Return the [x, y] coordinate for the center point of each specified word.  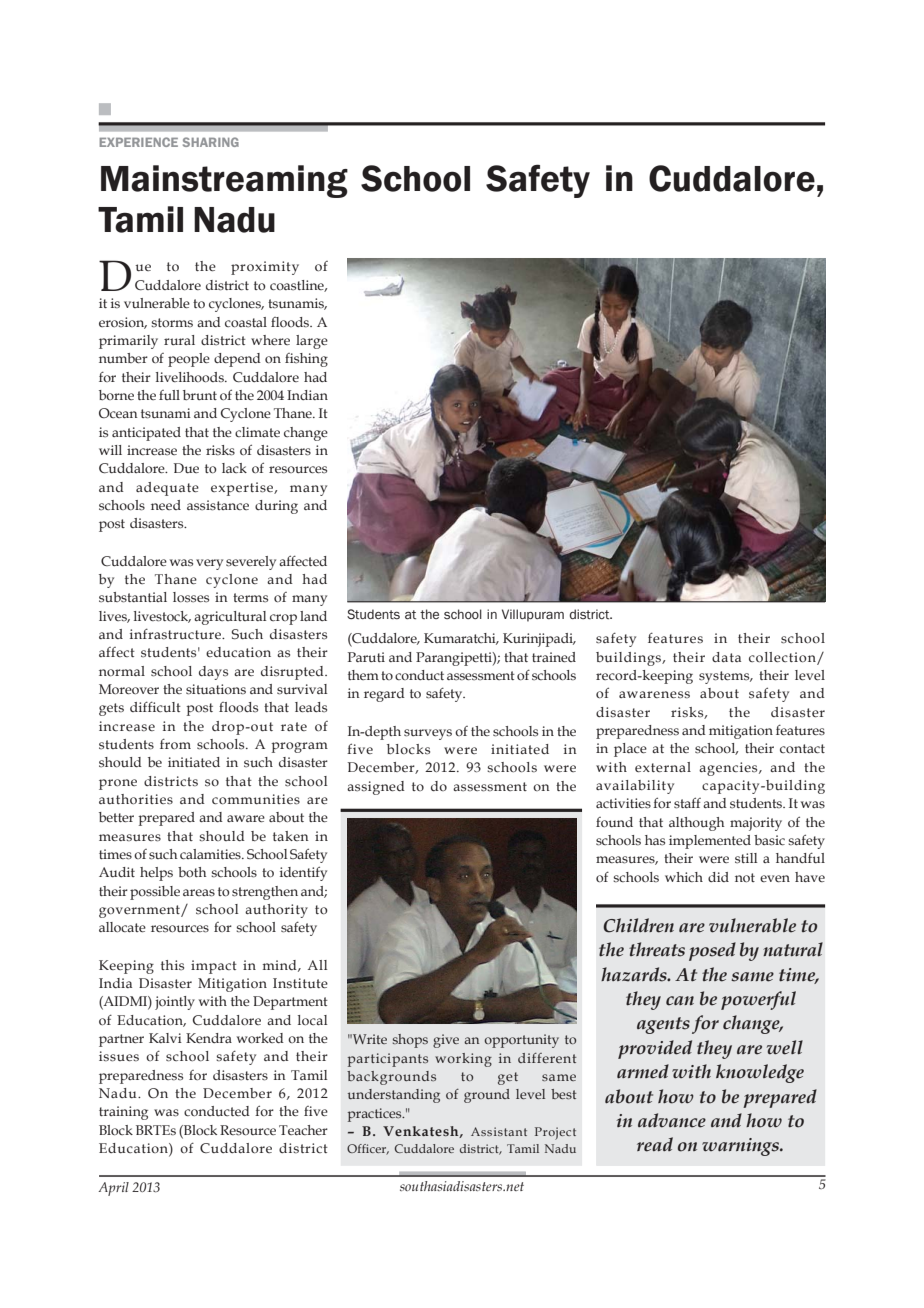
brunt [200, 395]
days [213, 673]
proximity [265, 268]
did [718, 877]
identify [303, 873]
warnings [742, 1147]
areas [199, 893]
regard [384, 695]
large [312, 342]
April [113, 1189]
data [726, 657]
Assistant [499, 1131]
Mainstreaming [224, 181]
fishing [306, 360]
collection [783, 658]
